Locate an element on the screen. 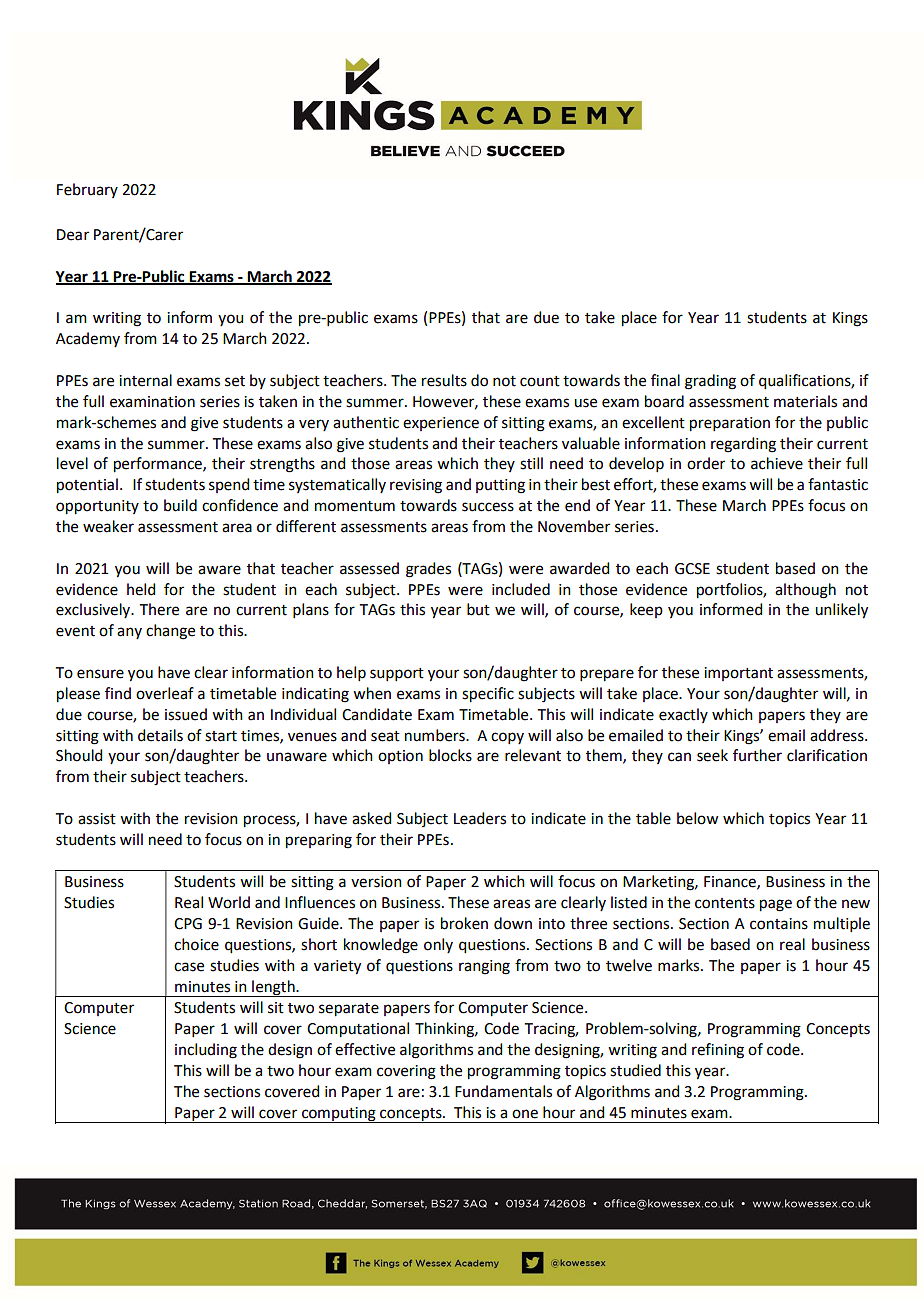  materials is located at coordinates (805, 401).
